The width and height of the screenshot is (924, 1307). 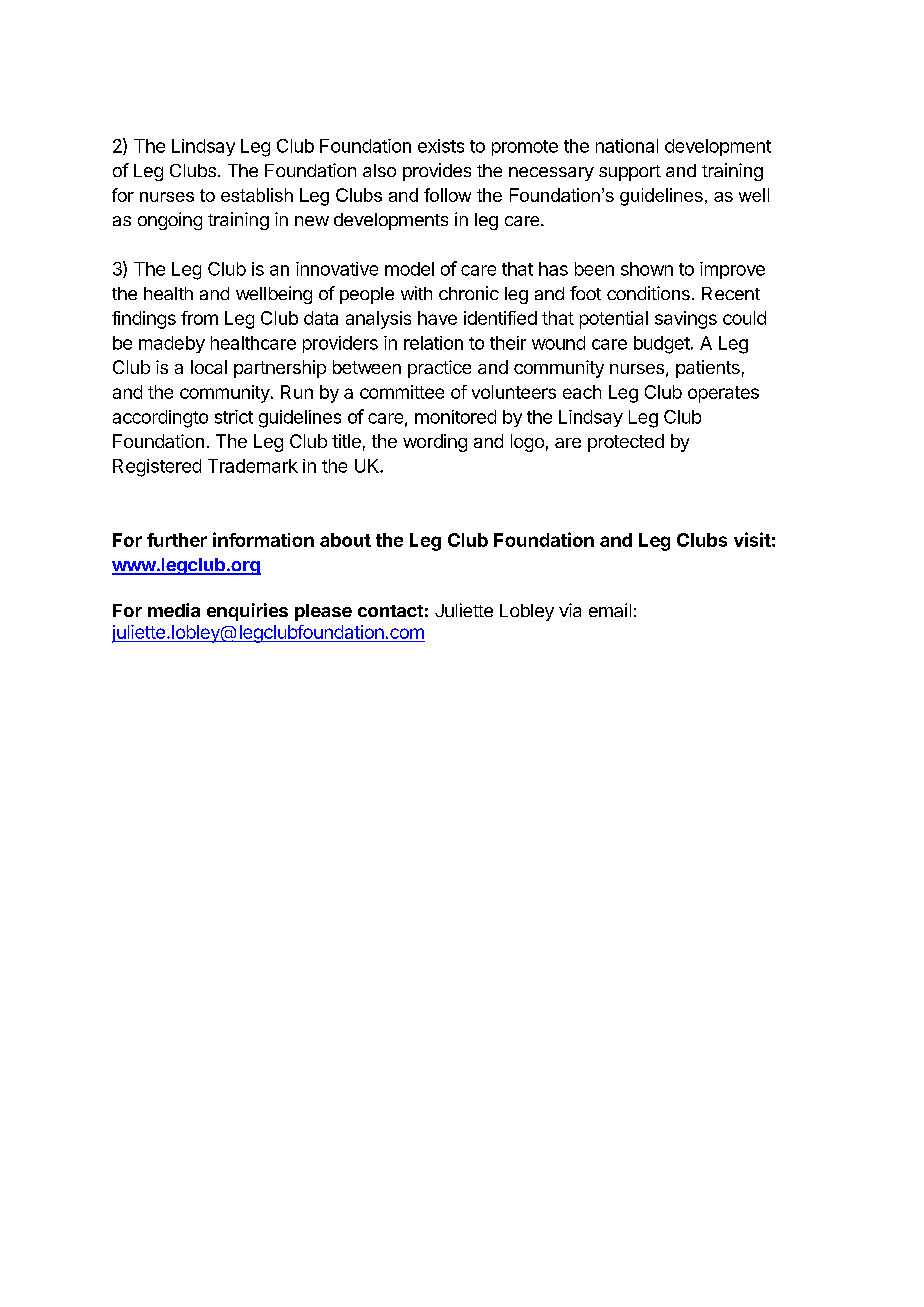 What do you see at coordinates (437, 172) in the screenshot?
I see `provides` at bounding box center [437, 172].
